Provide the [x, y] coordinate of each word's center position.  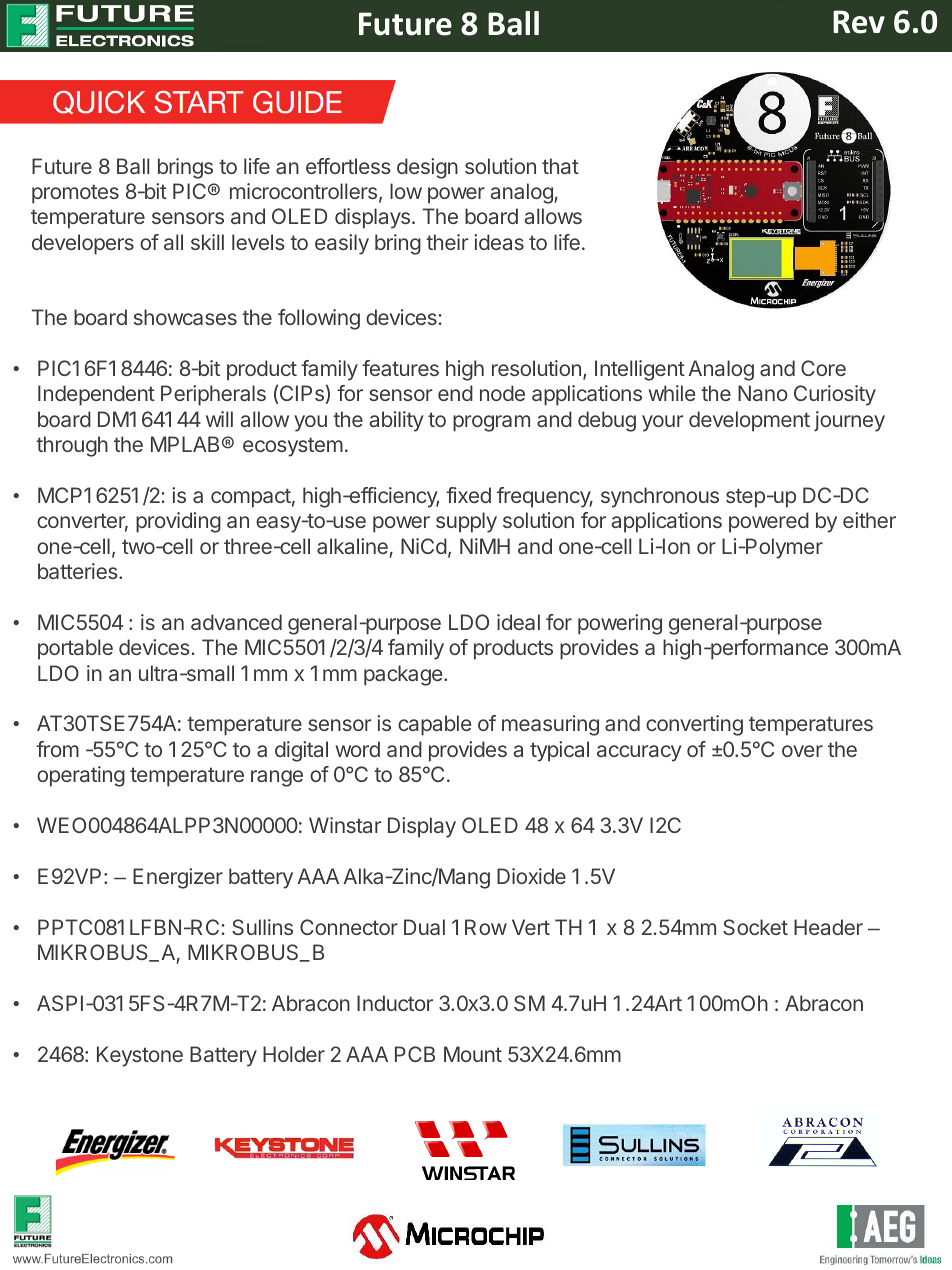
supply [466, 522]
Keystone [140, 1056]
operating [81, 776]
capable [434, 725]
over [802, 751]
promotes [75, 194]
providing [178, 522]
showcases [185, 317]
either [869, 520]
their [447, 242]
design [427, 168]
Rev [859, 22]
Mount [473, 1054]
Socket [755, 927]
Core [823, 368]
